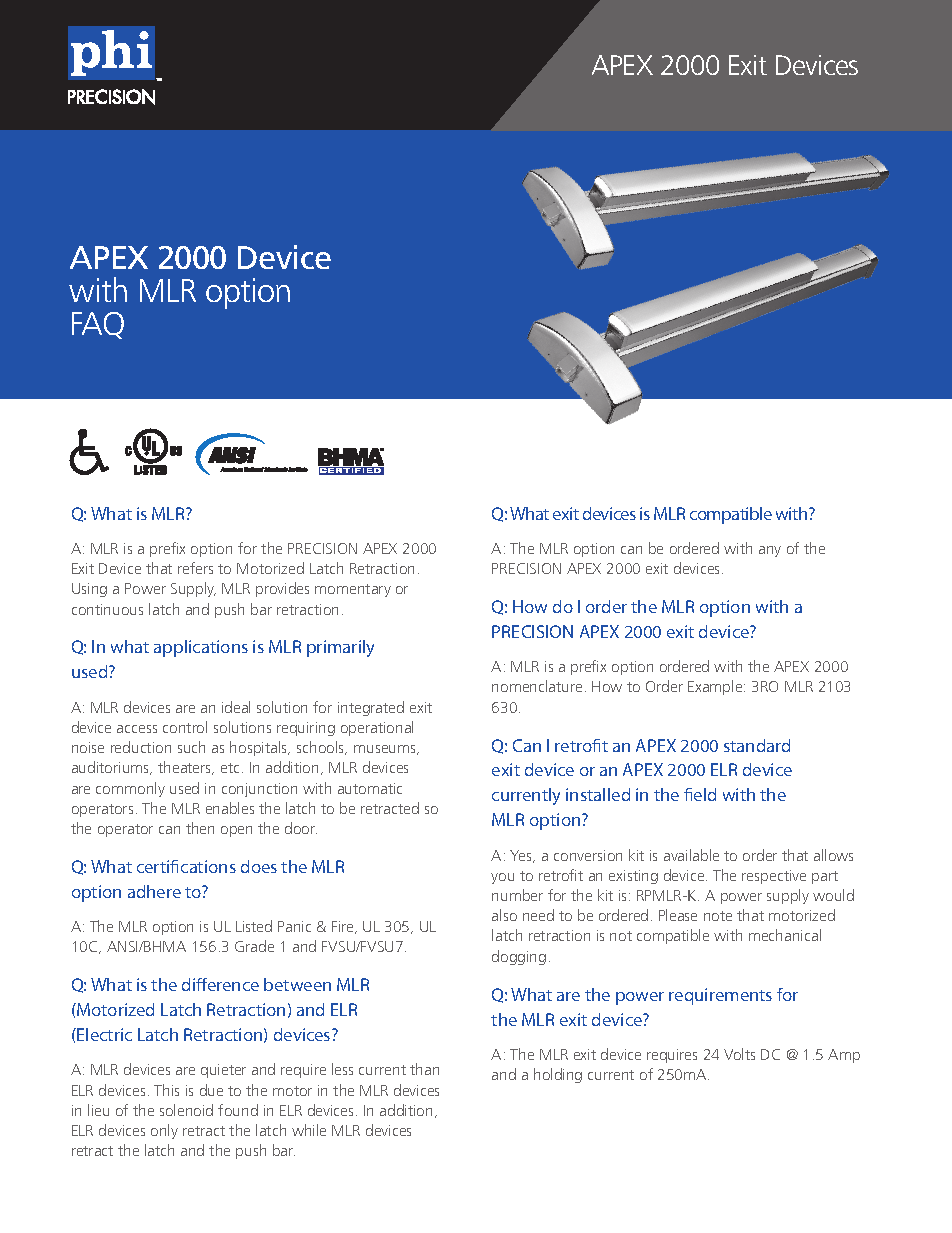  Describe the element at coordinates (770, 551) in the screenshot. I see `any` at that location.
